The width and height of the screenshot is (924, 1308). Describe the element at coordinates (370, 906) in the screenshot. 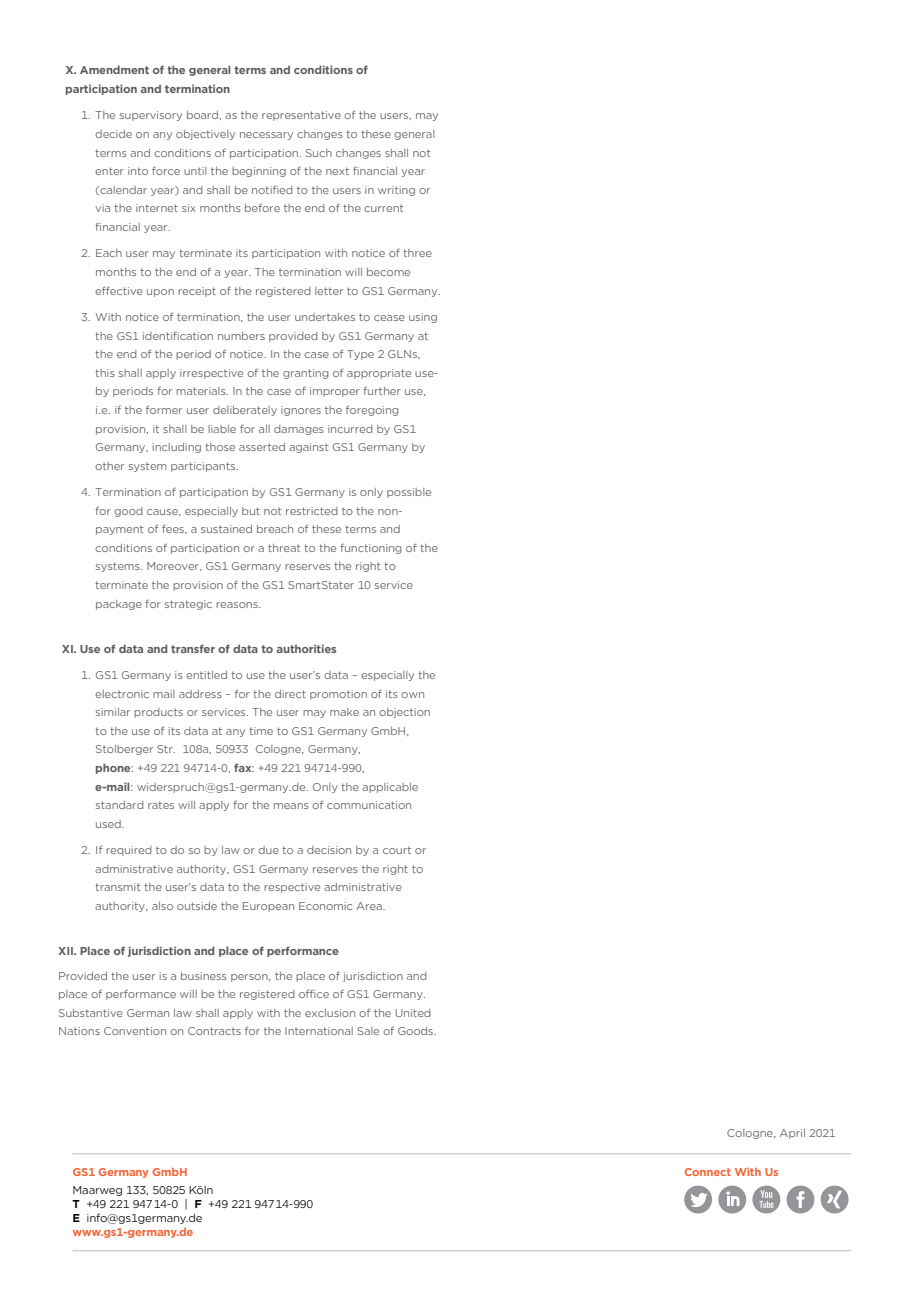

I see `Area` at that location.
